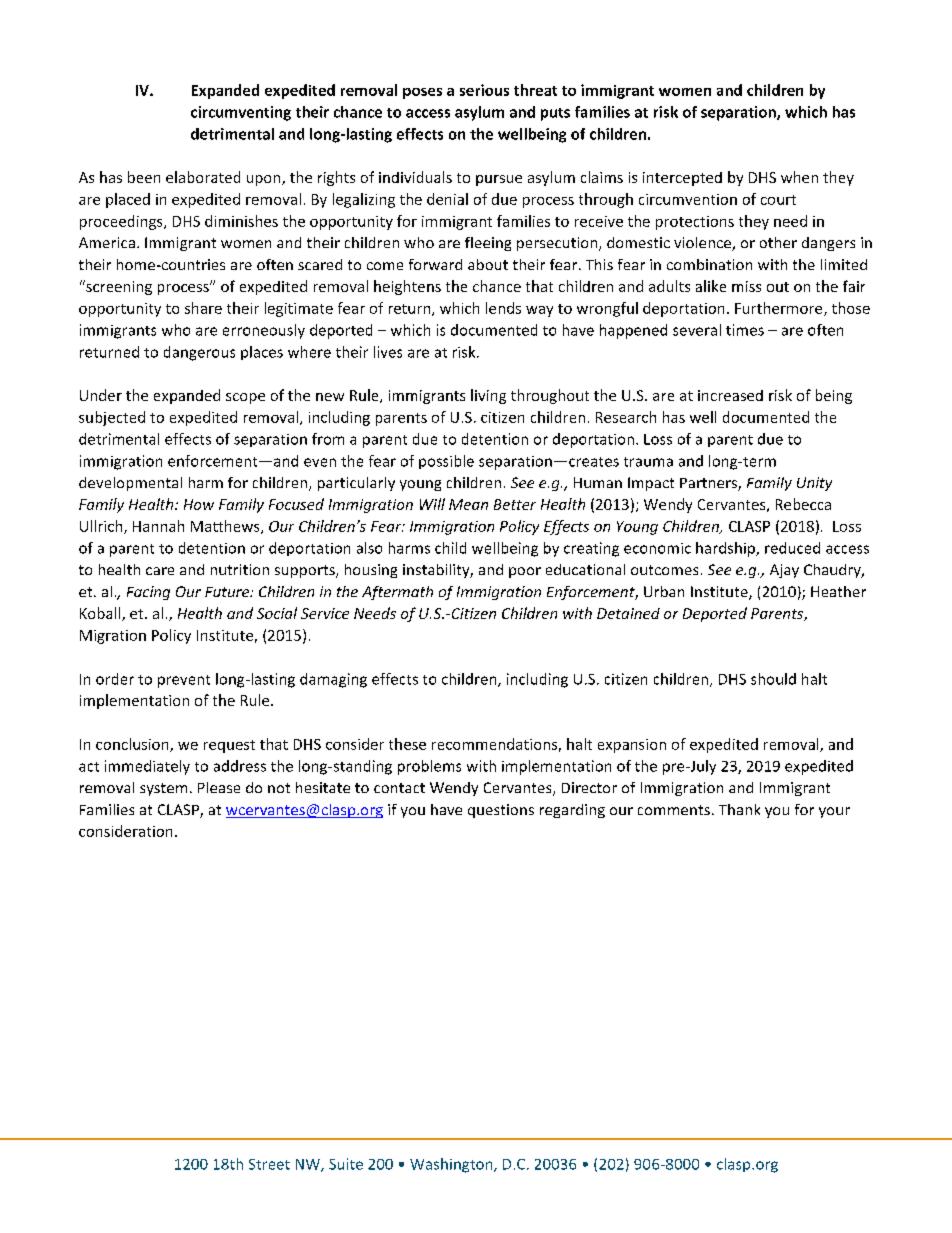  Describe the element at coordinates (199, 504) in the screenshot. I see `How` at that location.
